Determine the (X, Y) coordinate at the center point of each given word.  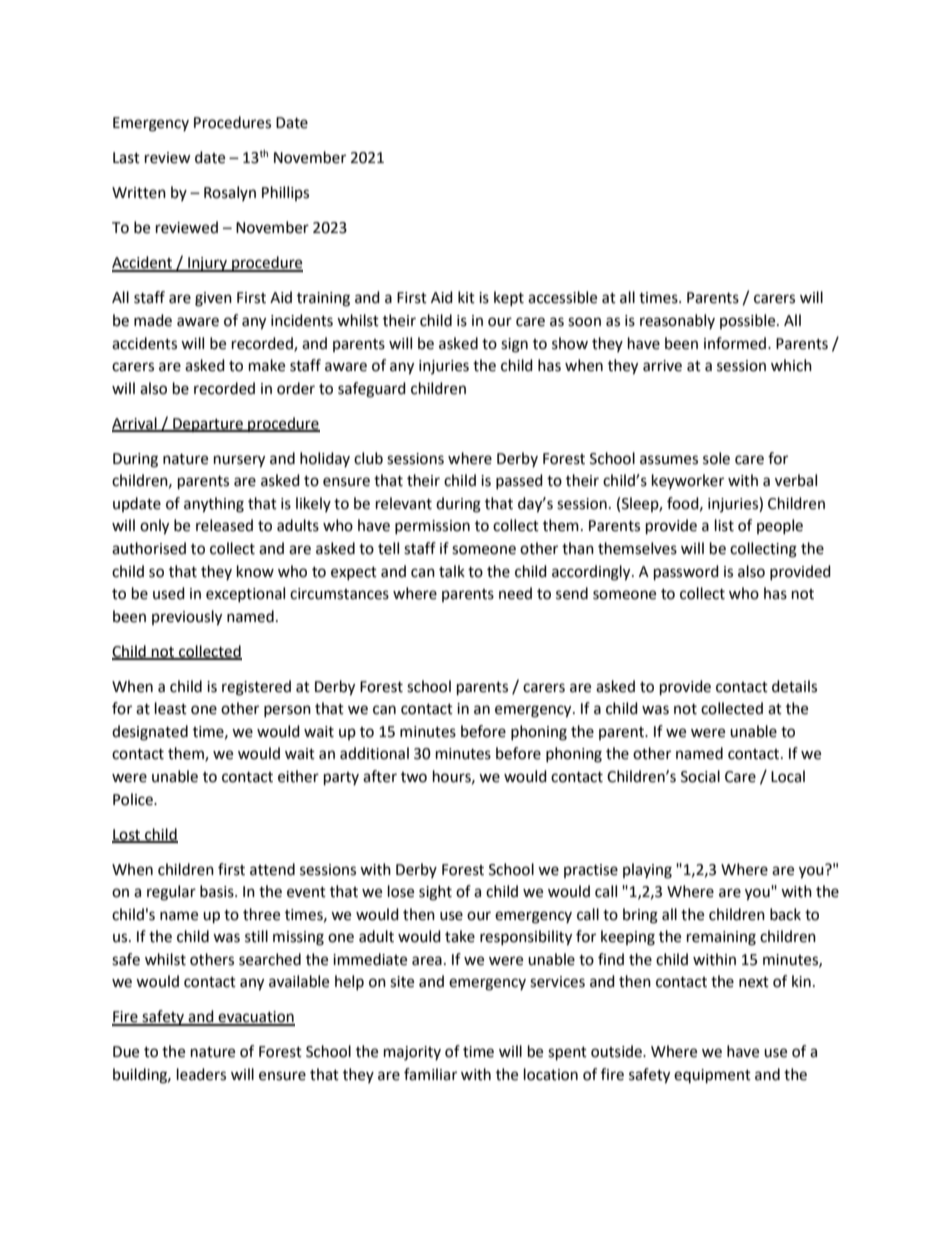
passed (519, 481)
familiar (430, 1074)
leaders (201, 1074)
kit (466, 297)
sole (716, 458)
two (414, 777)
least (171, 708)
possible (749, 321)
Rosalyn (230, 193)
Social (700, 776)
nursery (239, 461)
